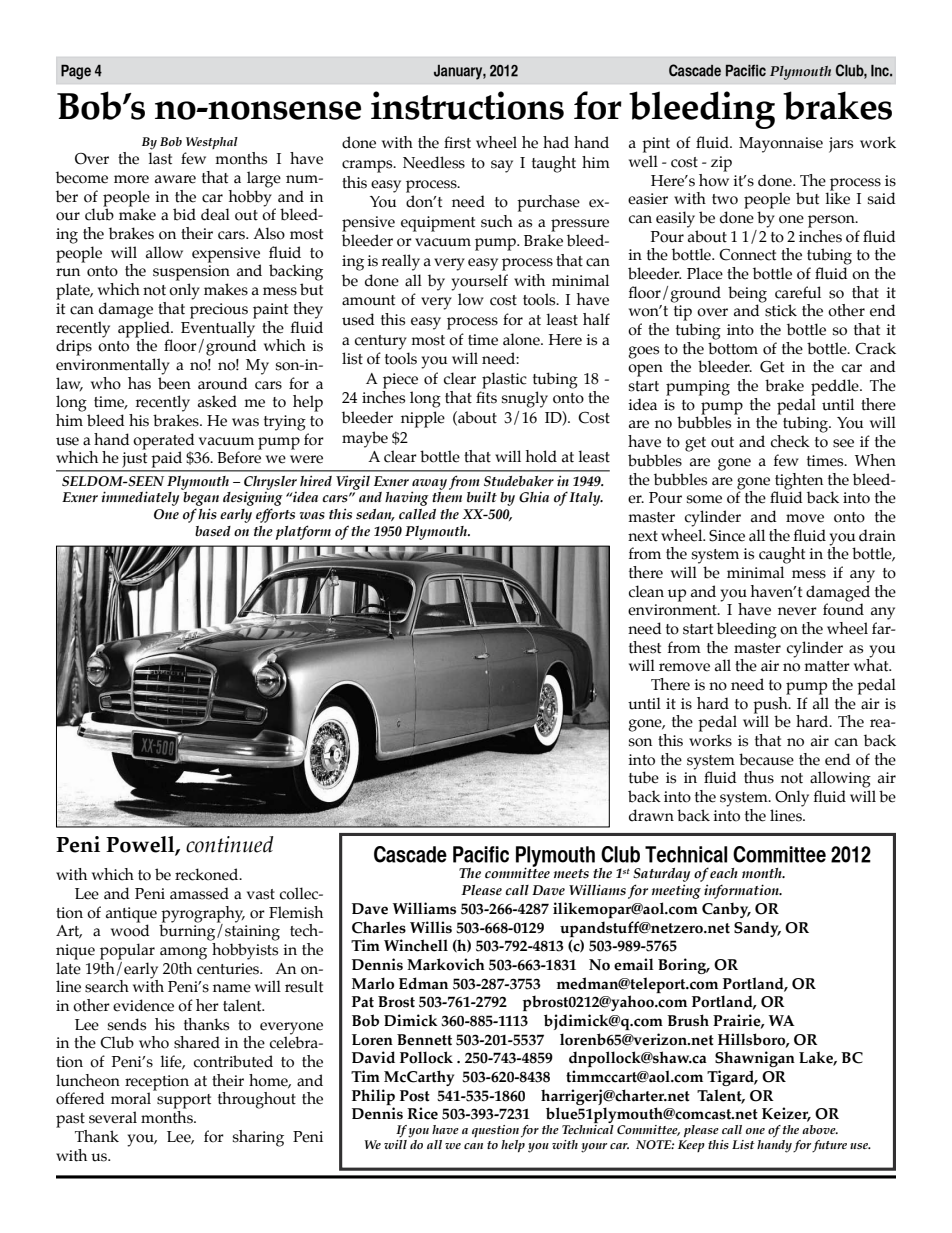 This screenshot has height=1233, width=952. What do you see at coordinates (423, 419) in the screenshot?
I see `nipple` at bounding box center [423, 419].
